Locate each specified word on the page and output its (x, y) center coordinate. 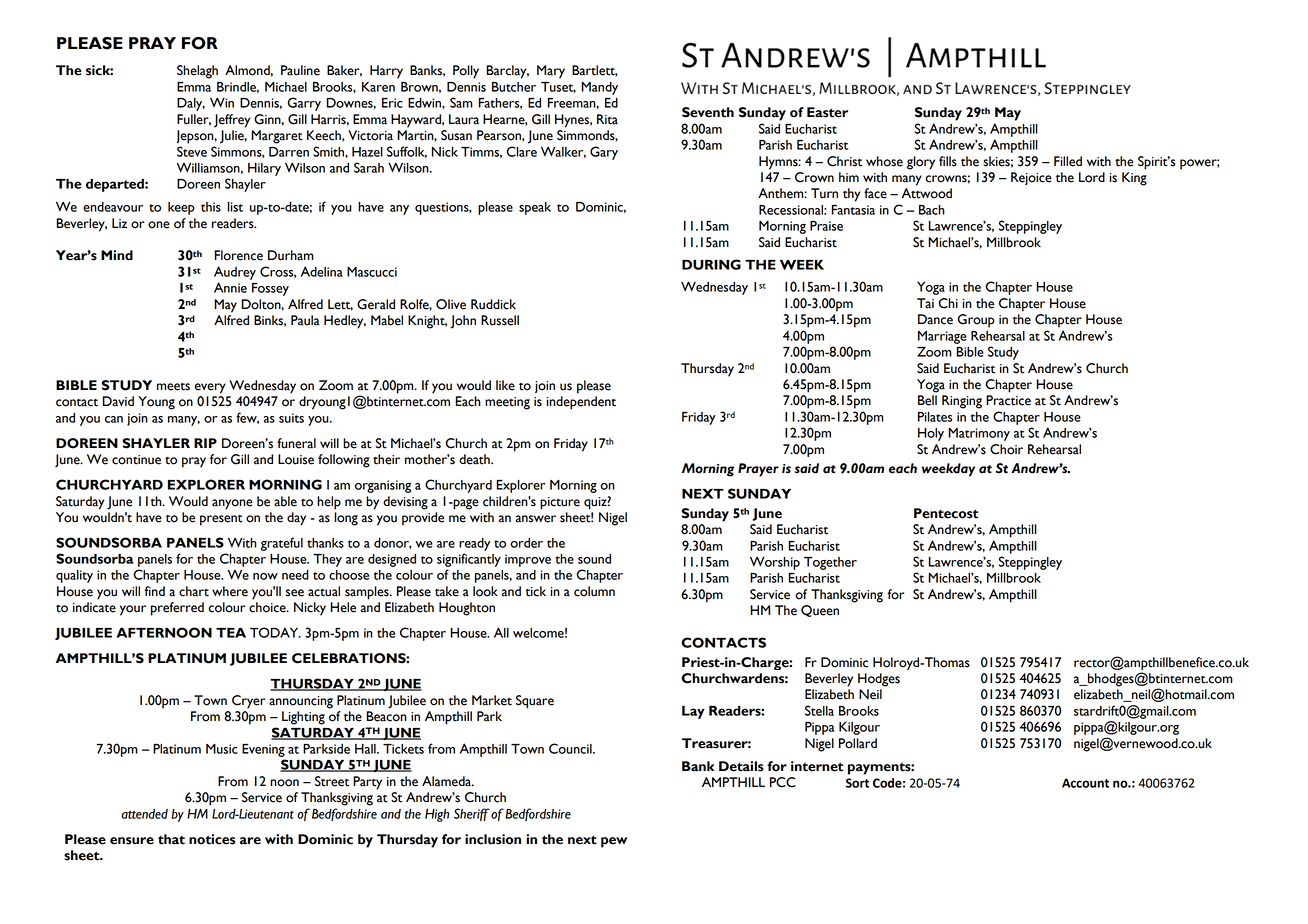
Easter (827, 112)
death (475, 459)
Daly (191, 104)
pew (614, 842)
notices (212, 839)
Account (1085, 783)
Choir (1006, 449)
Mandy (599, 88)
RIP (205, 443)
